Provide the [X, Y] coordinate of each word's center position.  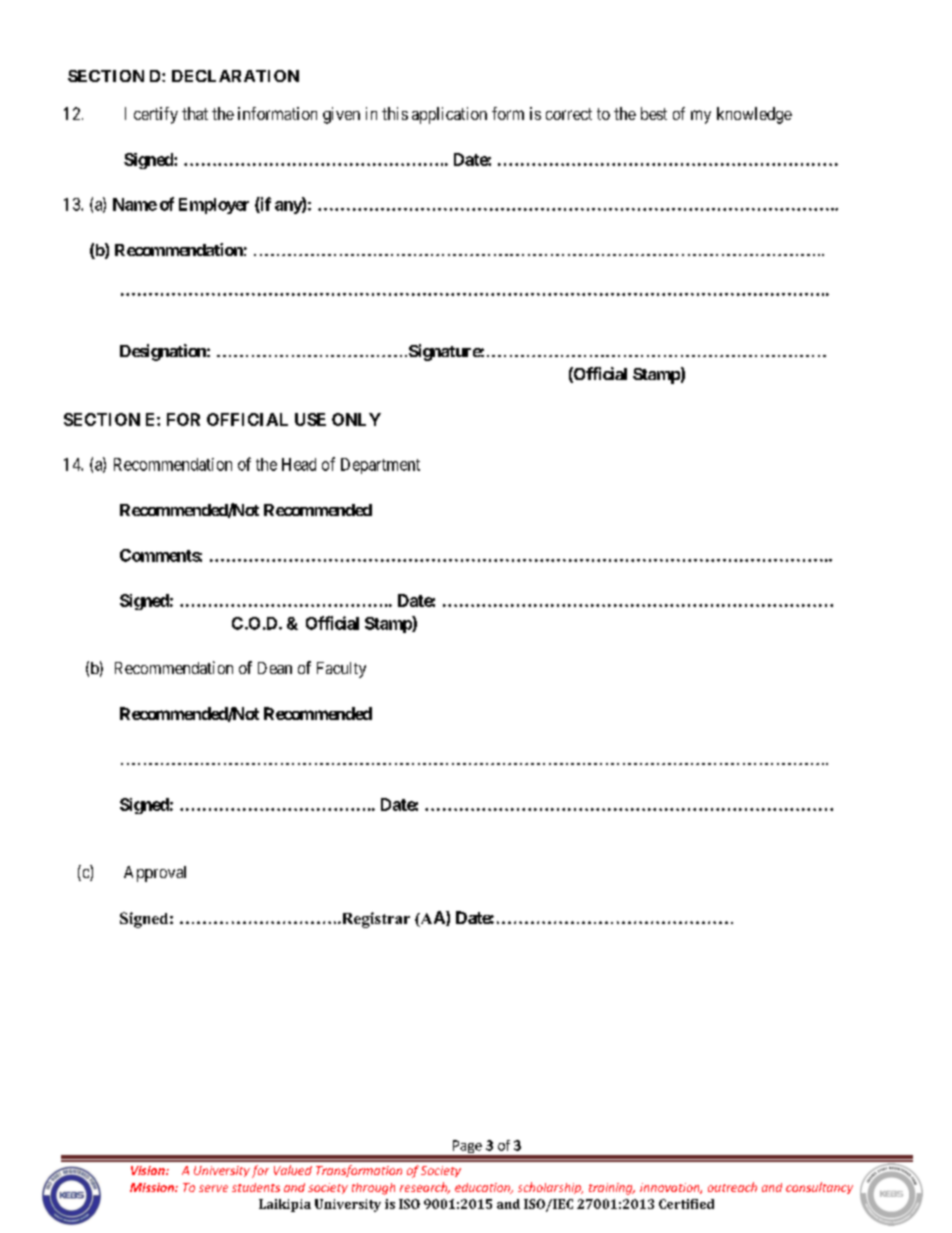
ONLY [356, 419]
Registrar [374, 920]
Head [299, 464]
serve [213, 1188]
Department [380, 466]
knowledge [754, 115]
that [195, 113]
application [449, 115]
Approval [155, 874]
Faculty [341, 670]
